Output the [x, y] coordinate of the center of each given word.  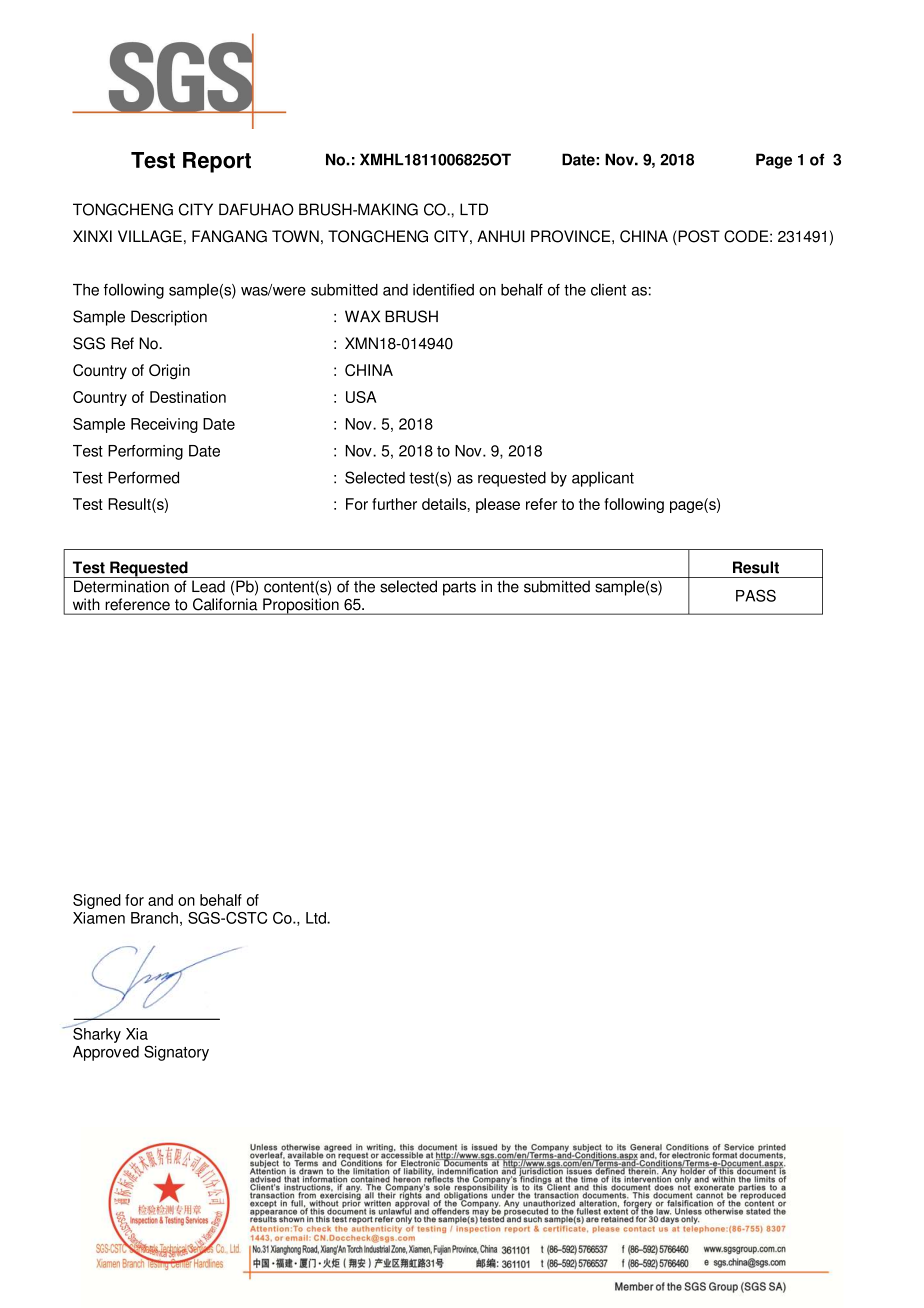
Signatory [176, 1053]
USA [361, 397]
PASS [756, 595]
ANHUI [501, 236]
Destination [188, 397]
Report [217, 162]
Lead [208, 586]
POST [698, 237]
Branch [154, 918]
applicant [603, 479]
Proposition [301, 606]
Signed [97, 901]
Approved [106, 1053]
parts [459, 588]
